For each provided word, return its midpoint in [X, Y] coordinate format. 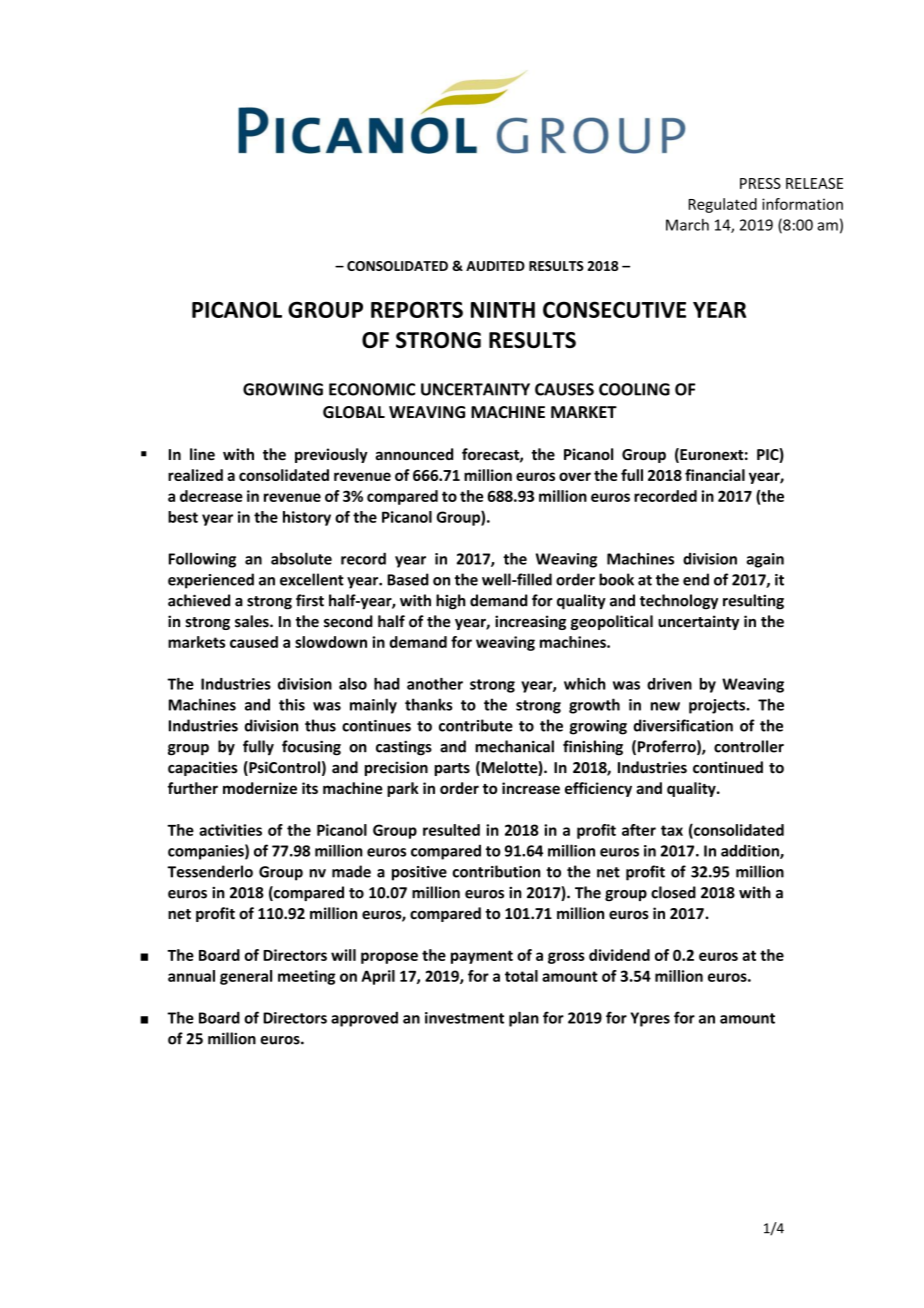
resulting [753, 602]
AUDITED [495, 266]
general [246, 977]
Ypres [650, 1019]
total [521, 976]
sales [253, 621]
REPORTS [417, 309]
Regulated [723, 205]
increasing [530, 622]
